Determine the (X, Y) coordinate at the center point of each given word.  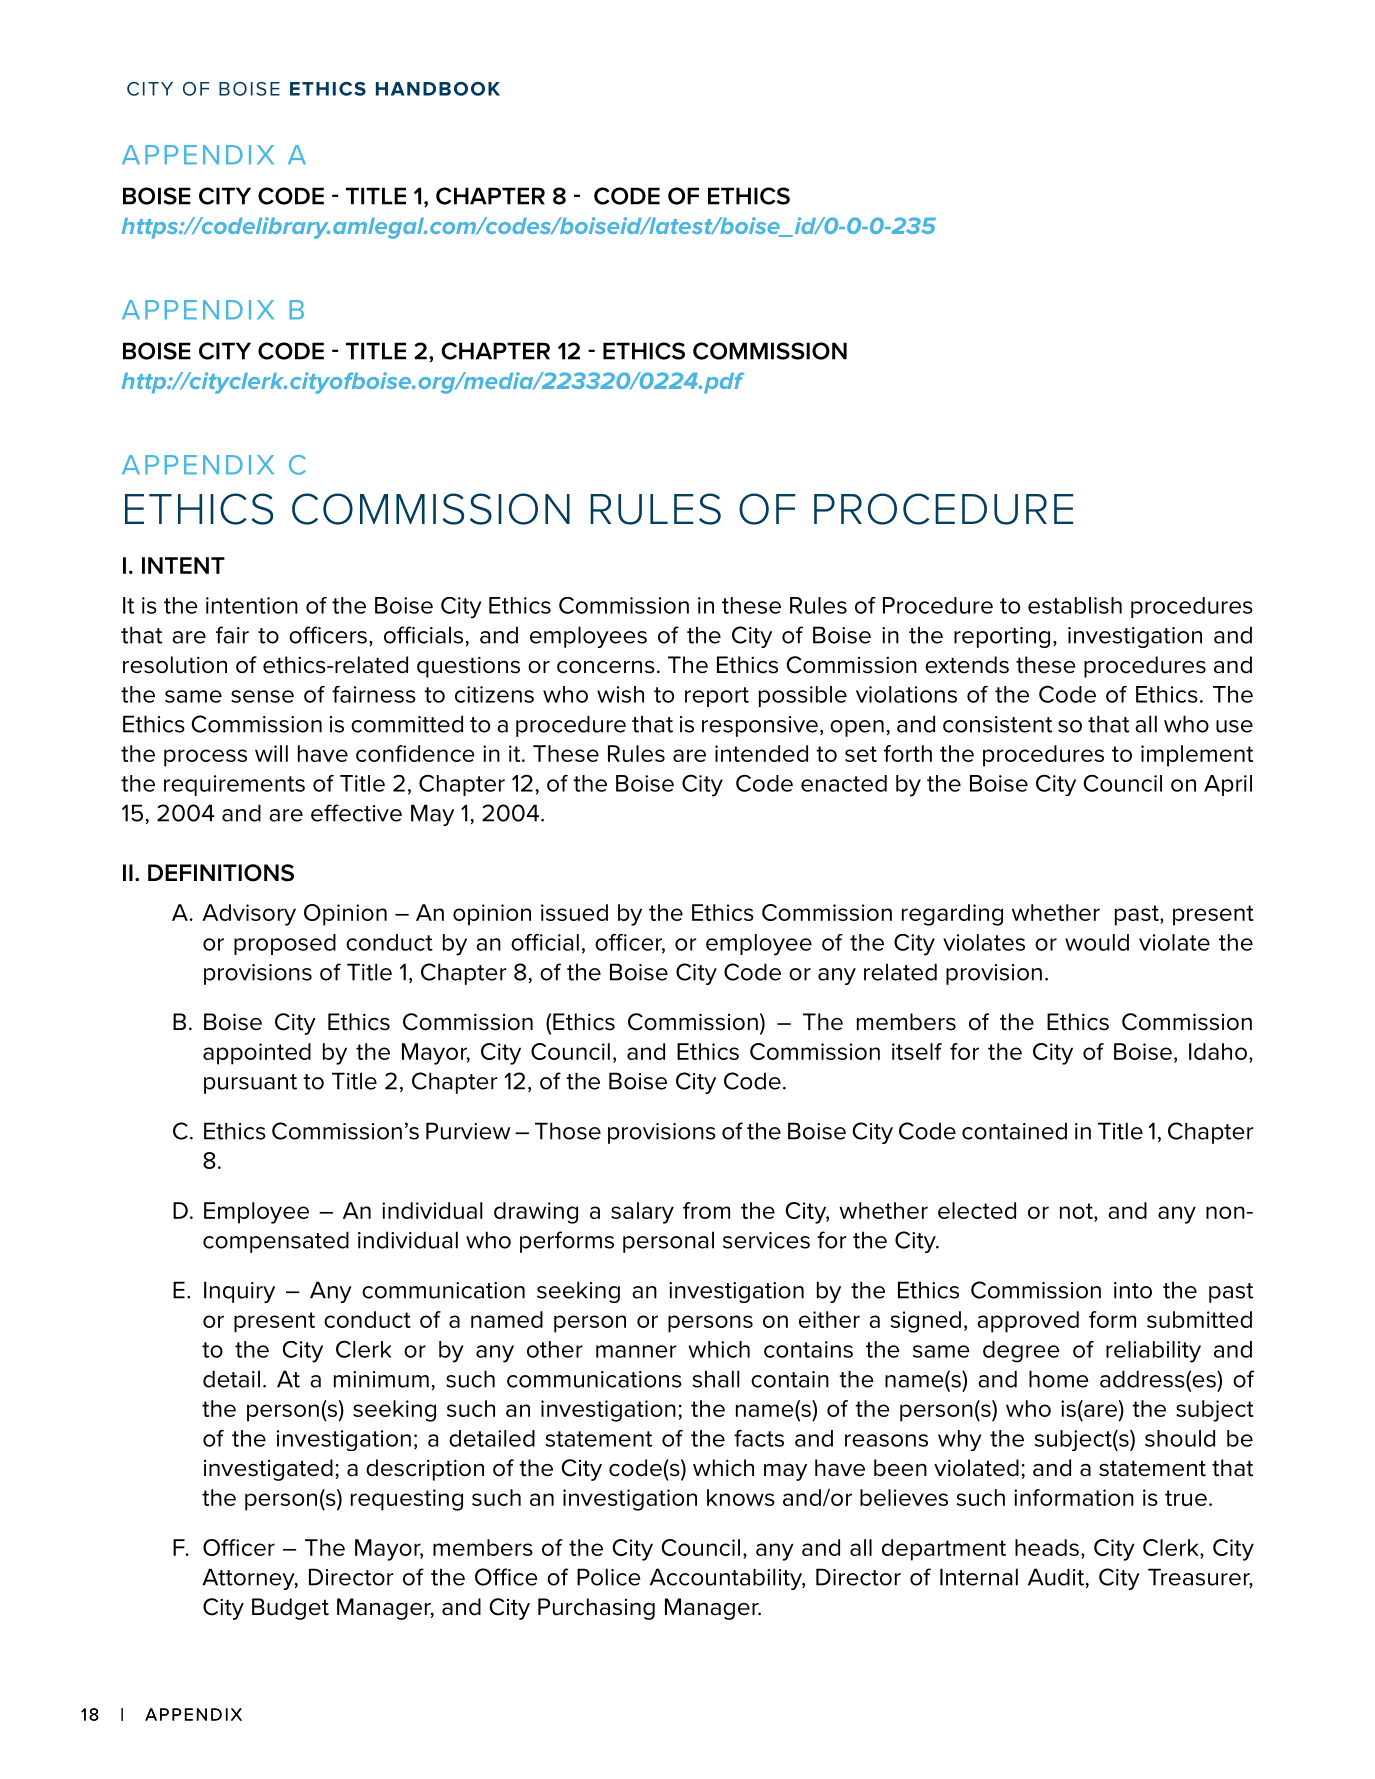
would (1097, 942)
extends (967, 665)
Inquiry (239, 1292)
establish (1075, 605)
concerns (606, 667)
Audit (1056, 1577)
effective (356, 813)
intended (761, 753)
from (706, 1210)
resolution (175, 665)
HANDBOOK (438, 89)
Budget (290, 1609)
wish (620, 694)
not (1077, 1211)
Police (609, 1577)
